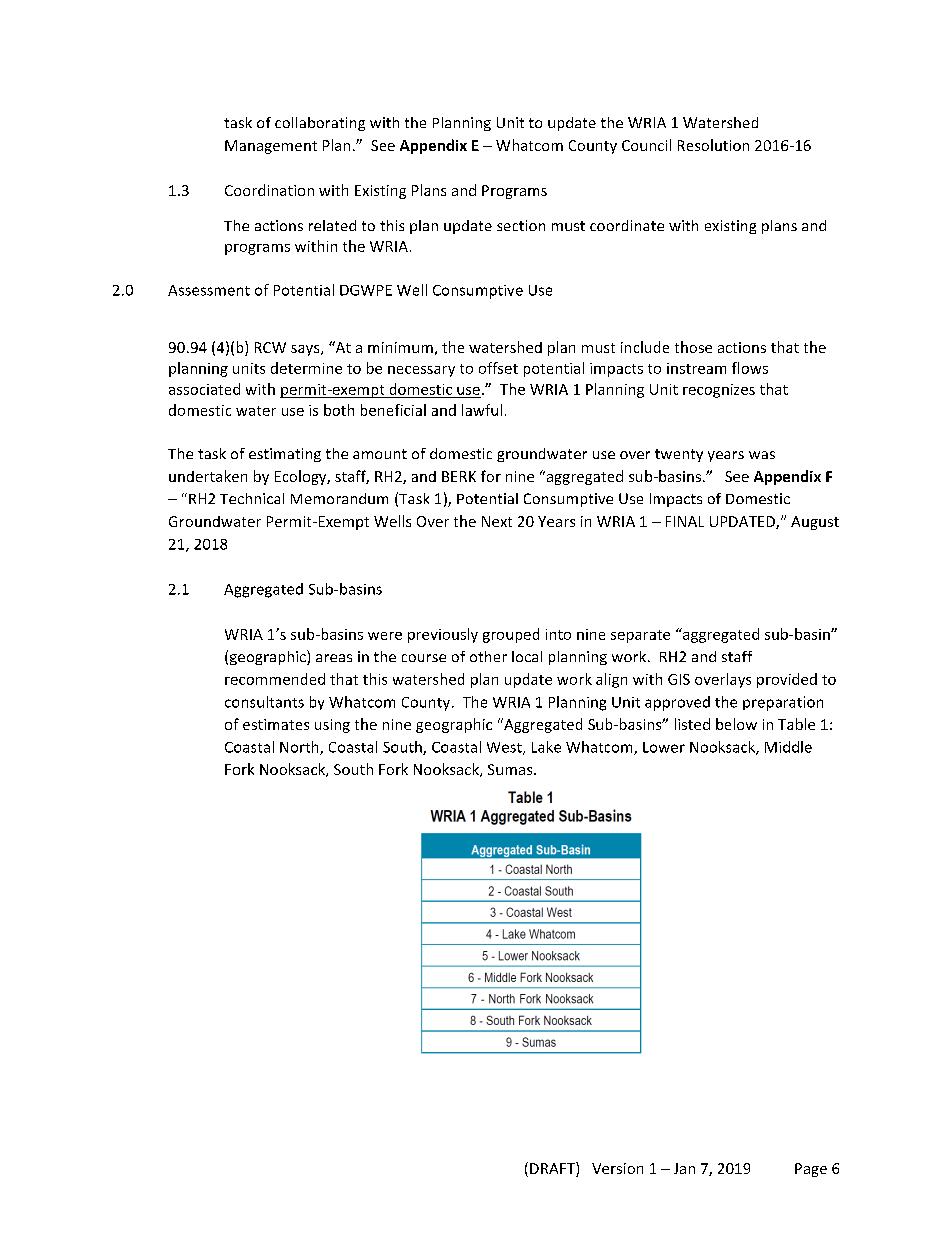  I want to click on was, so click(762, 455).
